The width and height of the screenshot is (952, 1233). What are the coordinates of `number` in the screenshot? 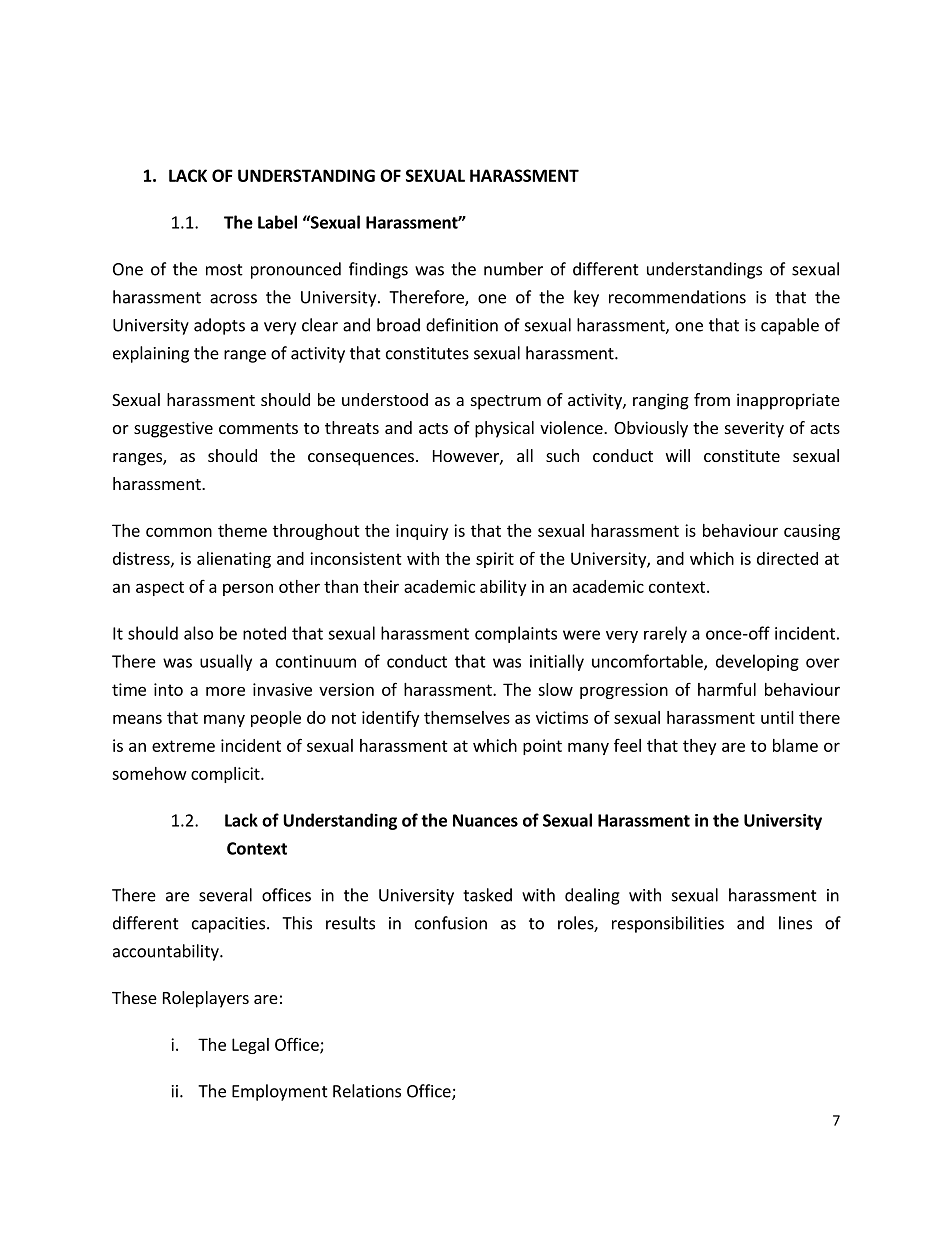 It's located at (513, 269).
